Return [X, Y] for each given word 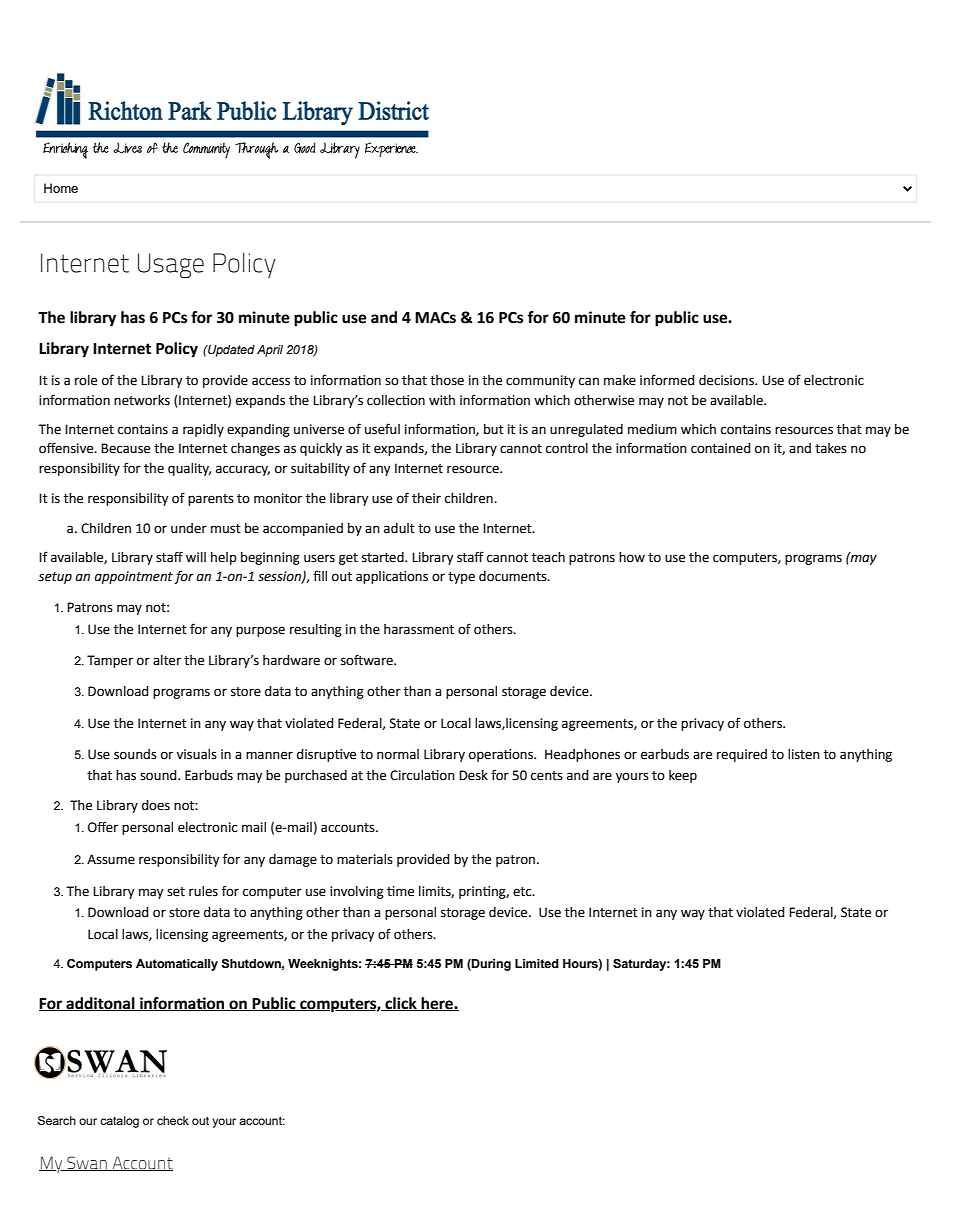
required [742, 755]
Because [125, 448]
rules [203, 891]
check [173, 1120]
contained [721, 448]
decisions [728, 380]
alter [167, 660]
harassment [419, 629]
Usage [171, 265]
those [447, 380]
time [400, 891]
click [401, 1004]
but [494, 429]
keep [683, 776]
